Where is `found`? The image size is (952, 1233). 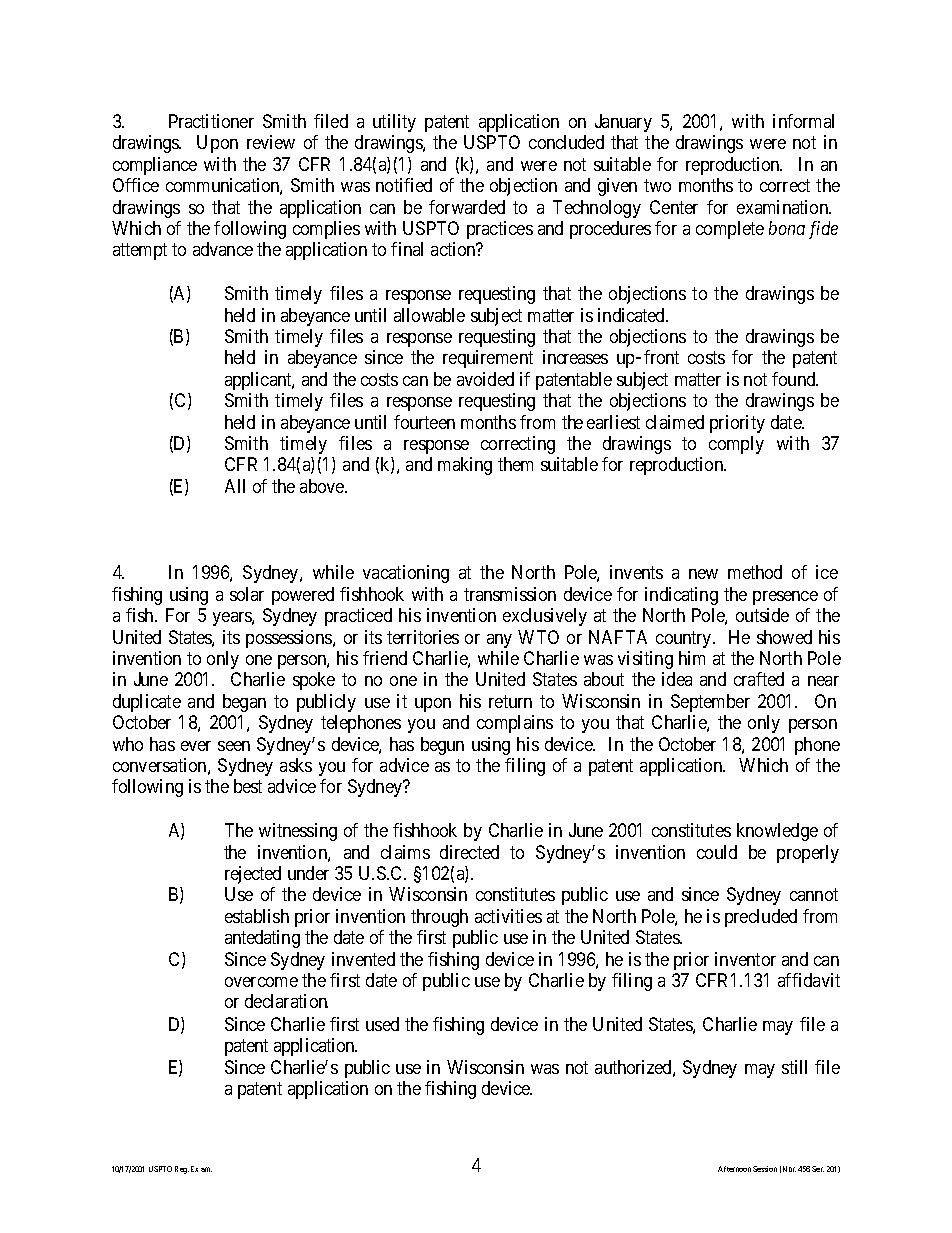 found is located at coordinates (795, 379).
